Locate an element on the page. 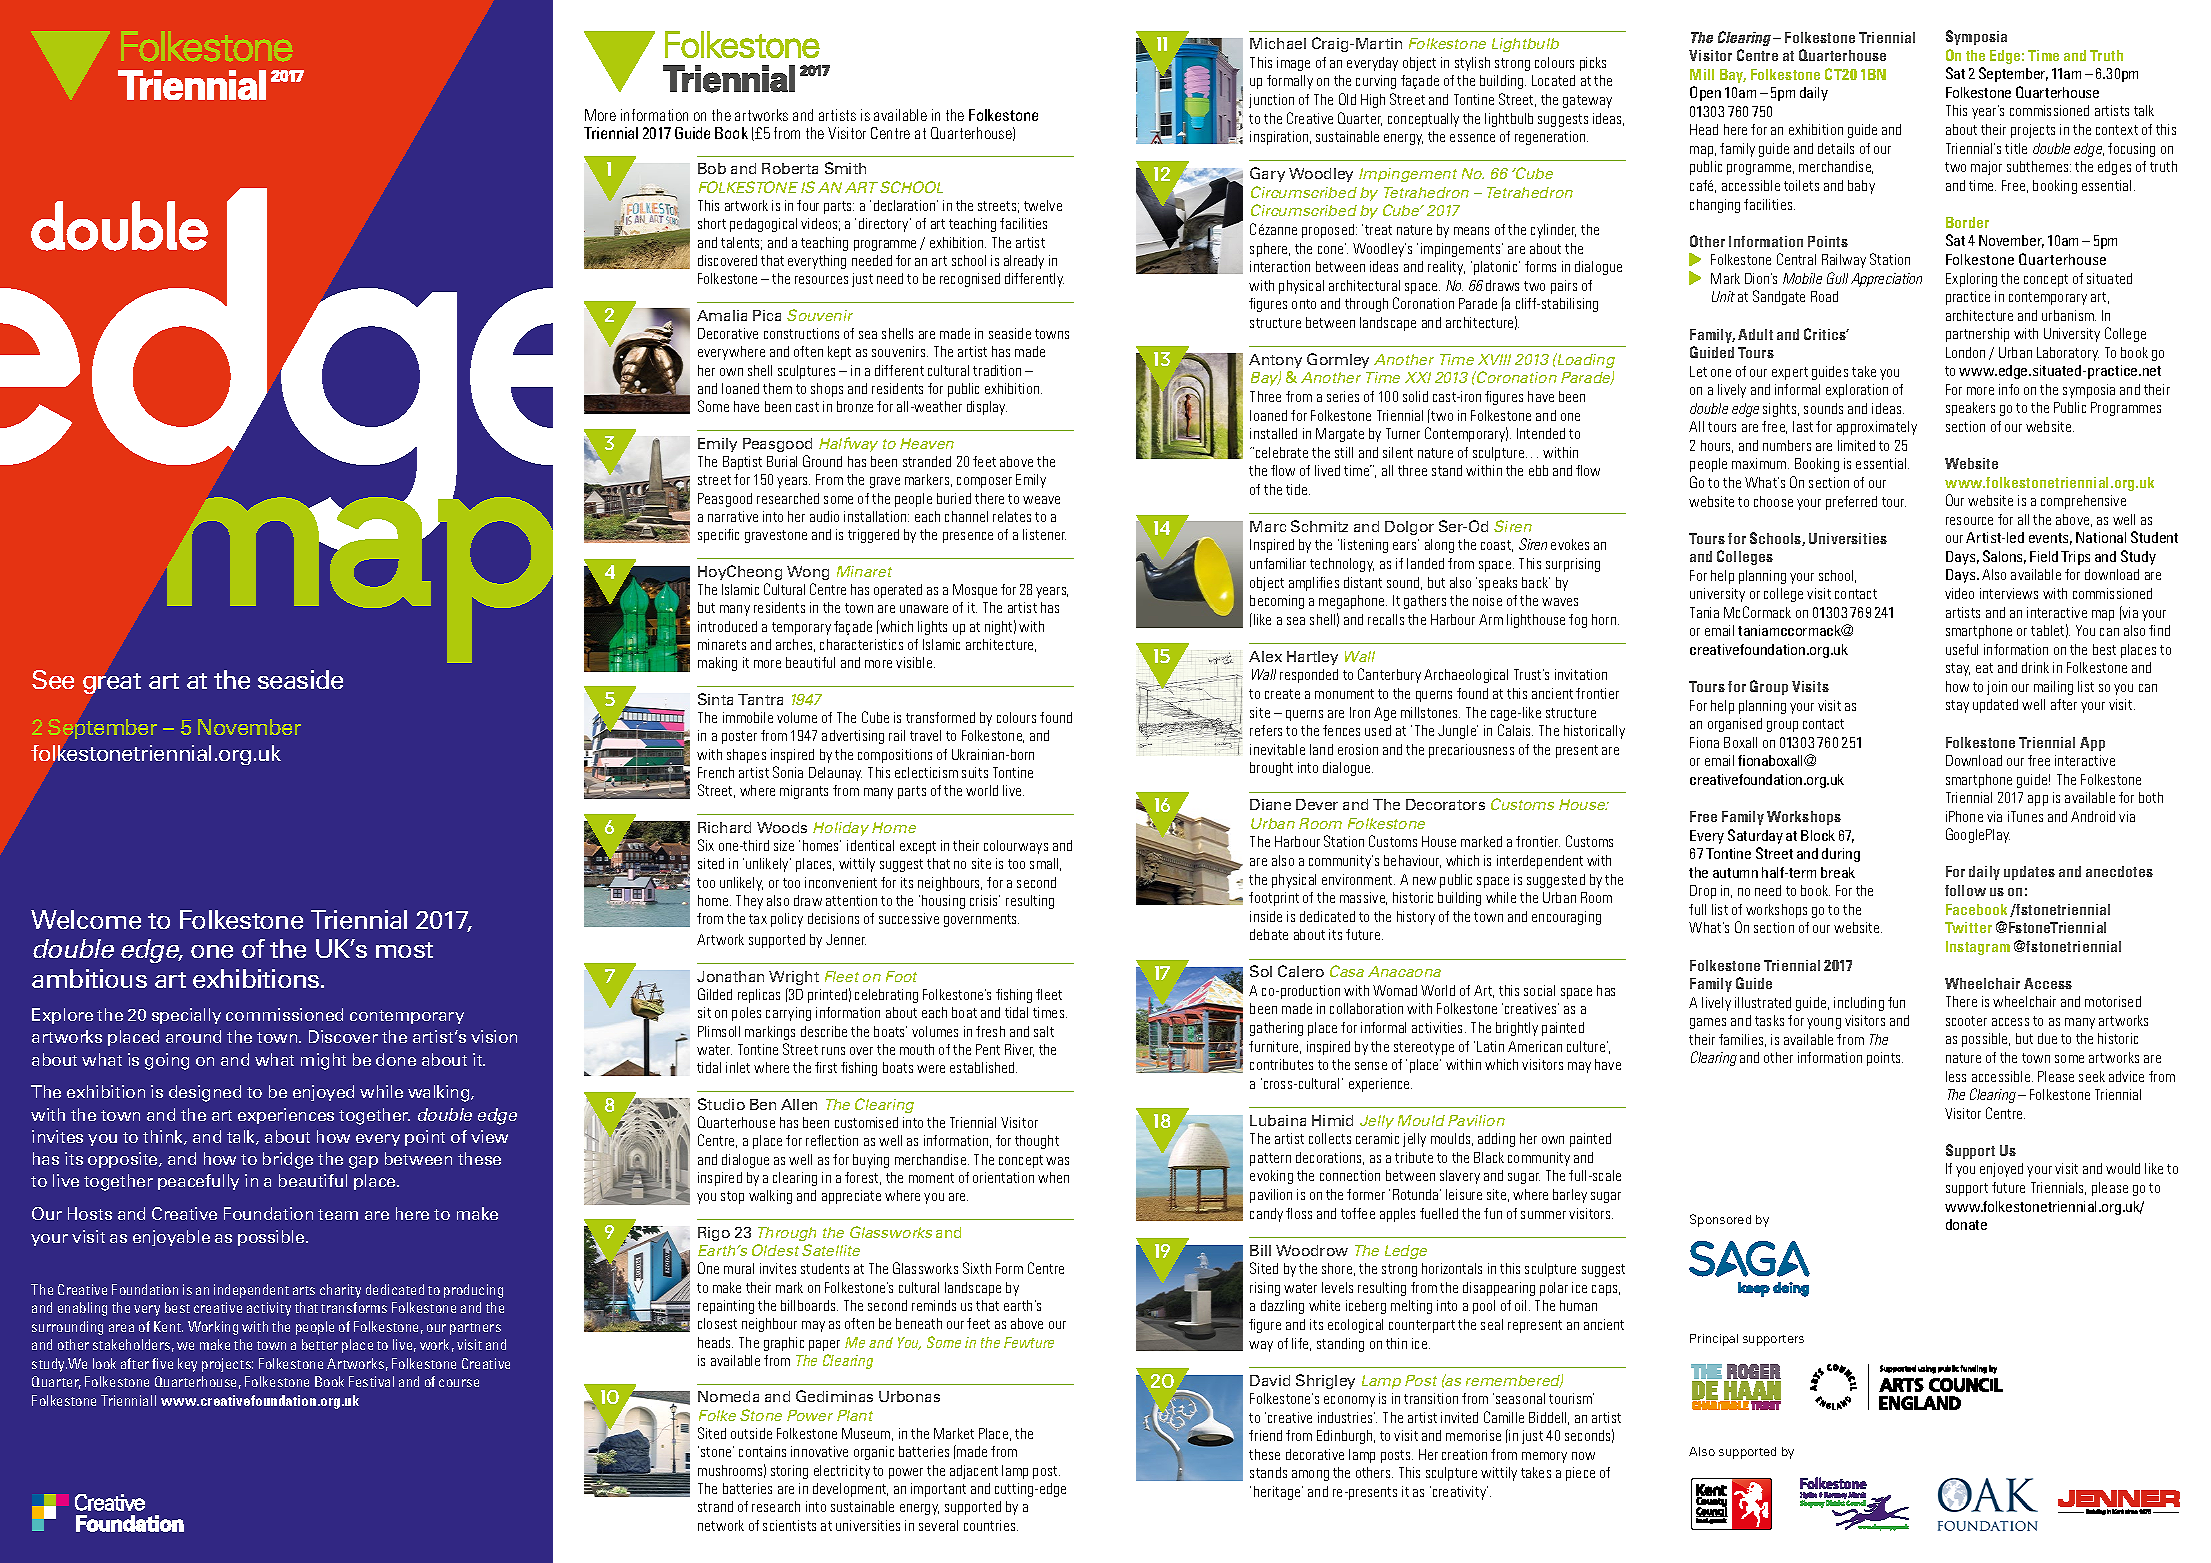 The height and width of the document is (1563, 2211). Bob is located at coordinates (712, 168).
